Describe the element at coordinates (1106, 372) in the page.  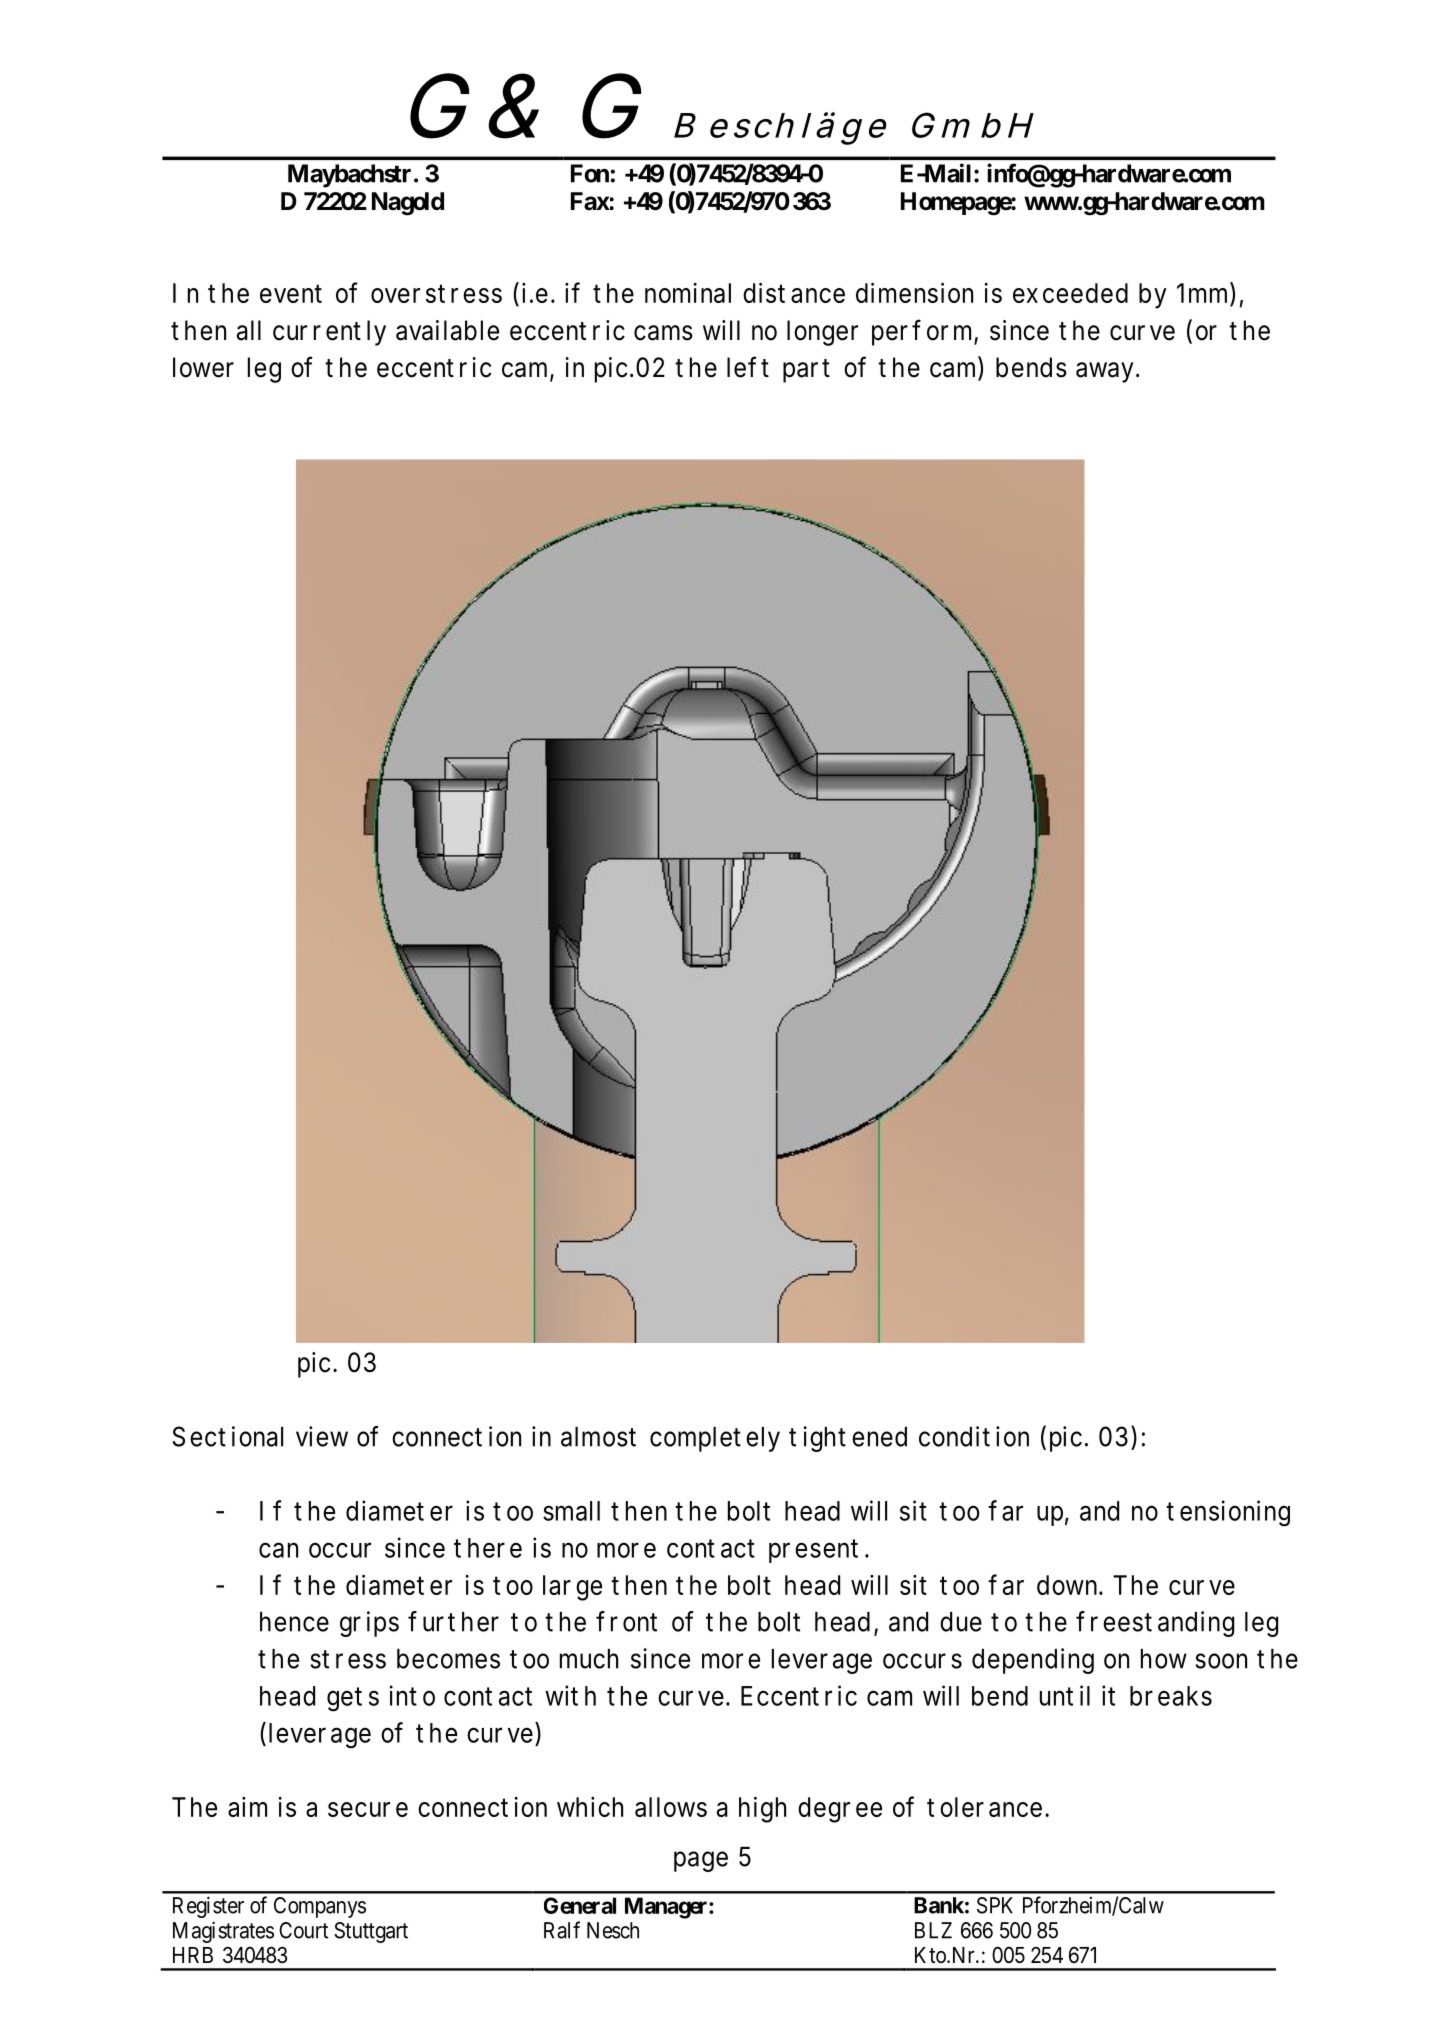
I see `away` at that location.
